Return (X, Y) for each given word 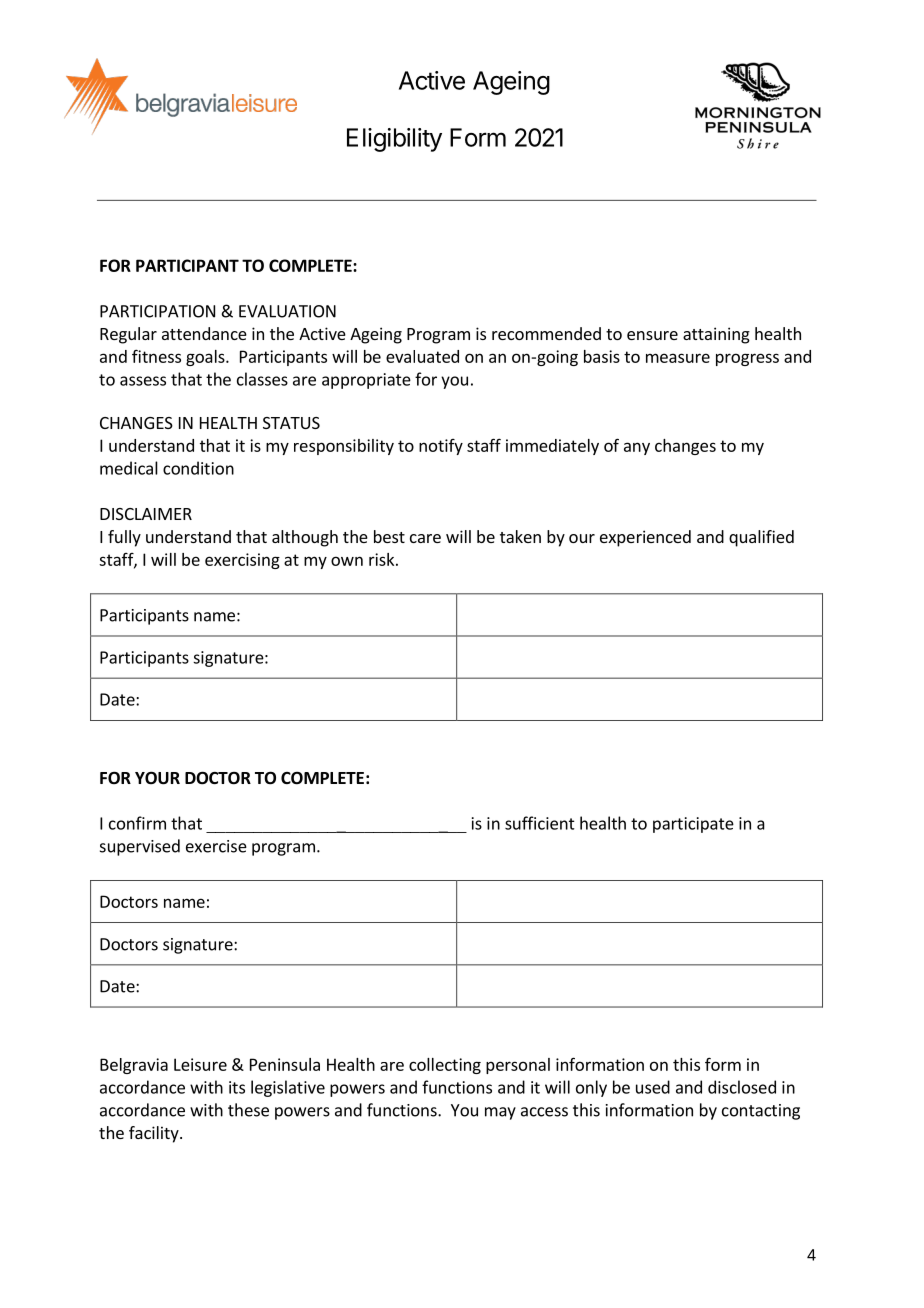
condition (198, 468)
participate (693, 825)
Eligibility (394, 140)
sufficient (540, 823)
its (237, 1087)
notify (441, 447)
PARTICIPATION (157, 311)
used (653, 1087)
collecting (445, 1066)
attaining (716, 335)
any (637, 448)
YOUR (157, 778)
